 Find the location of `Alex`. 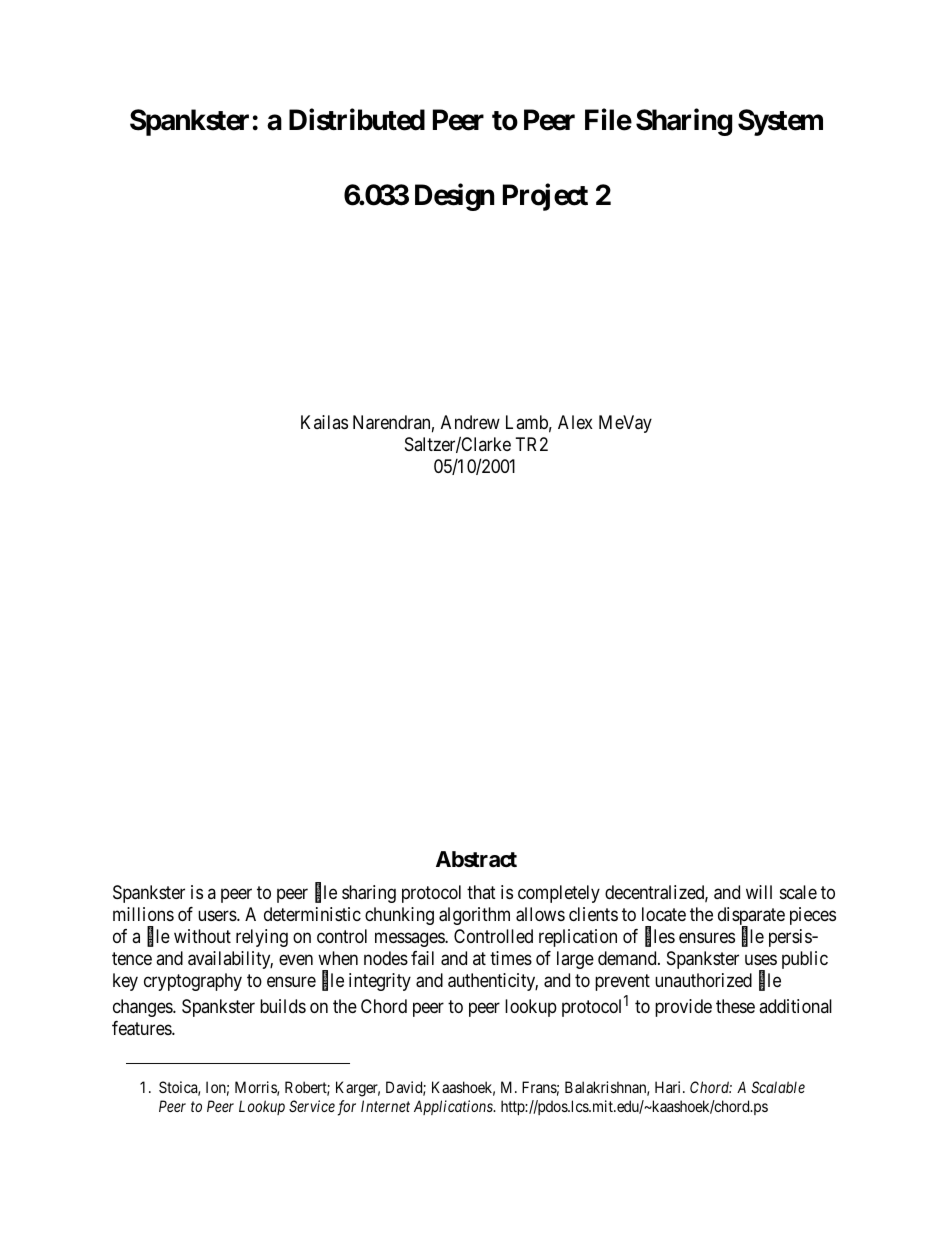

Alex is located at coordinates (575, 422).
